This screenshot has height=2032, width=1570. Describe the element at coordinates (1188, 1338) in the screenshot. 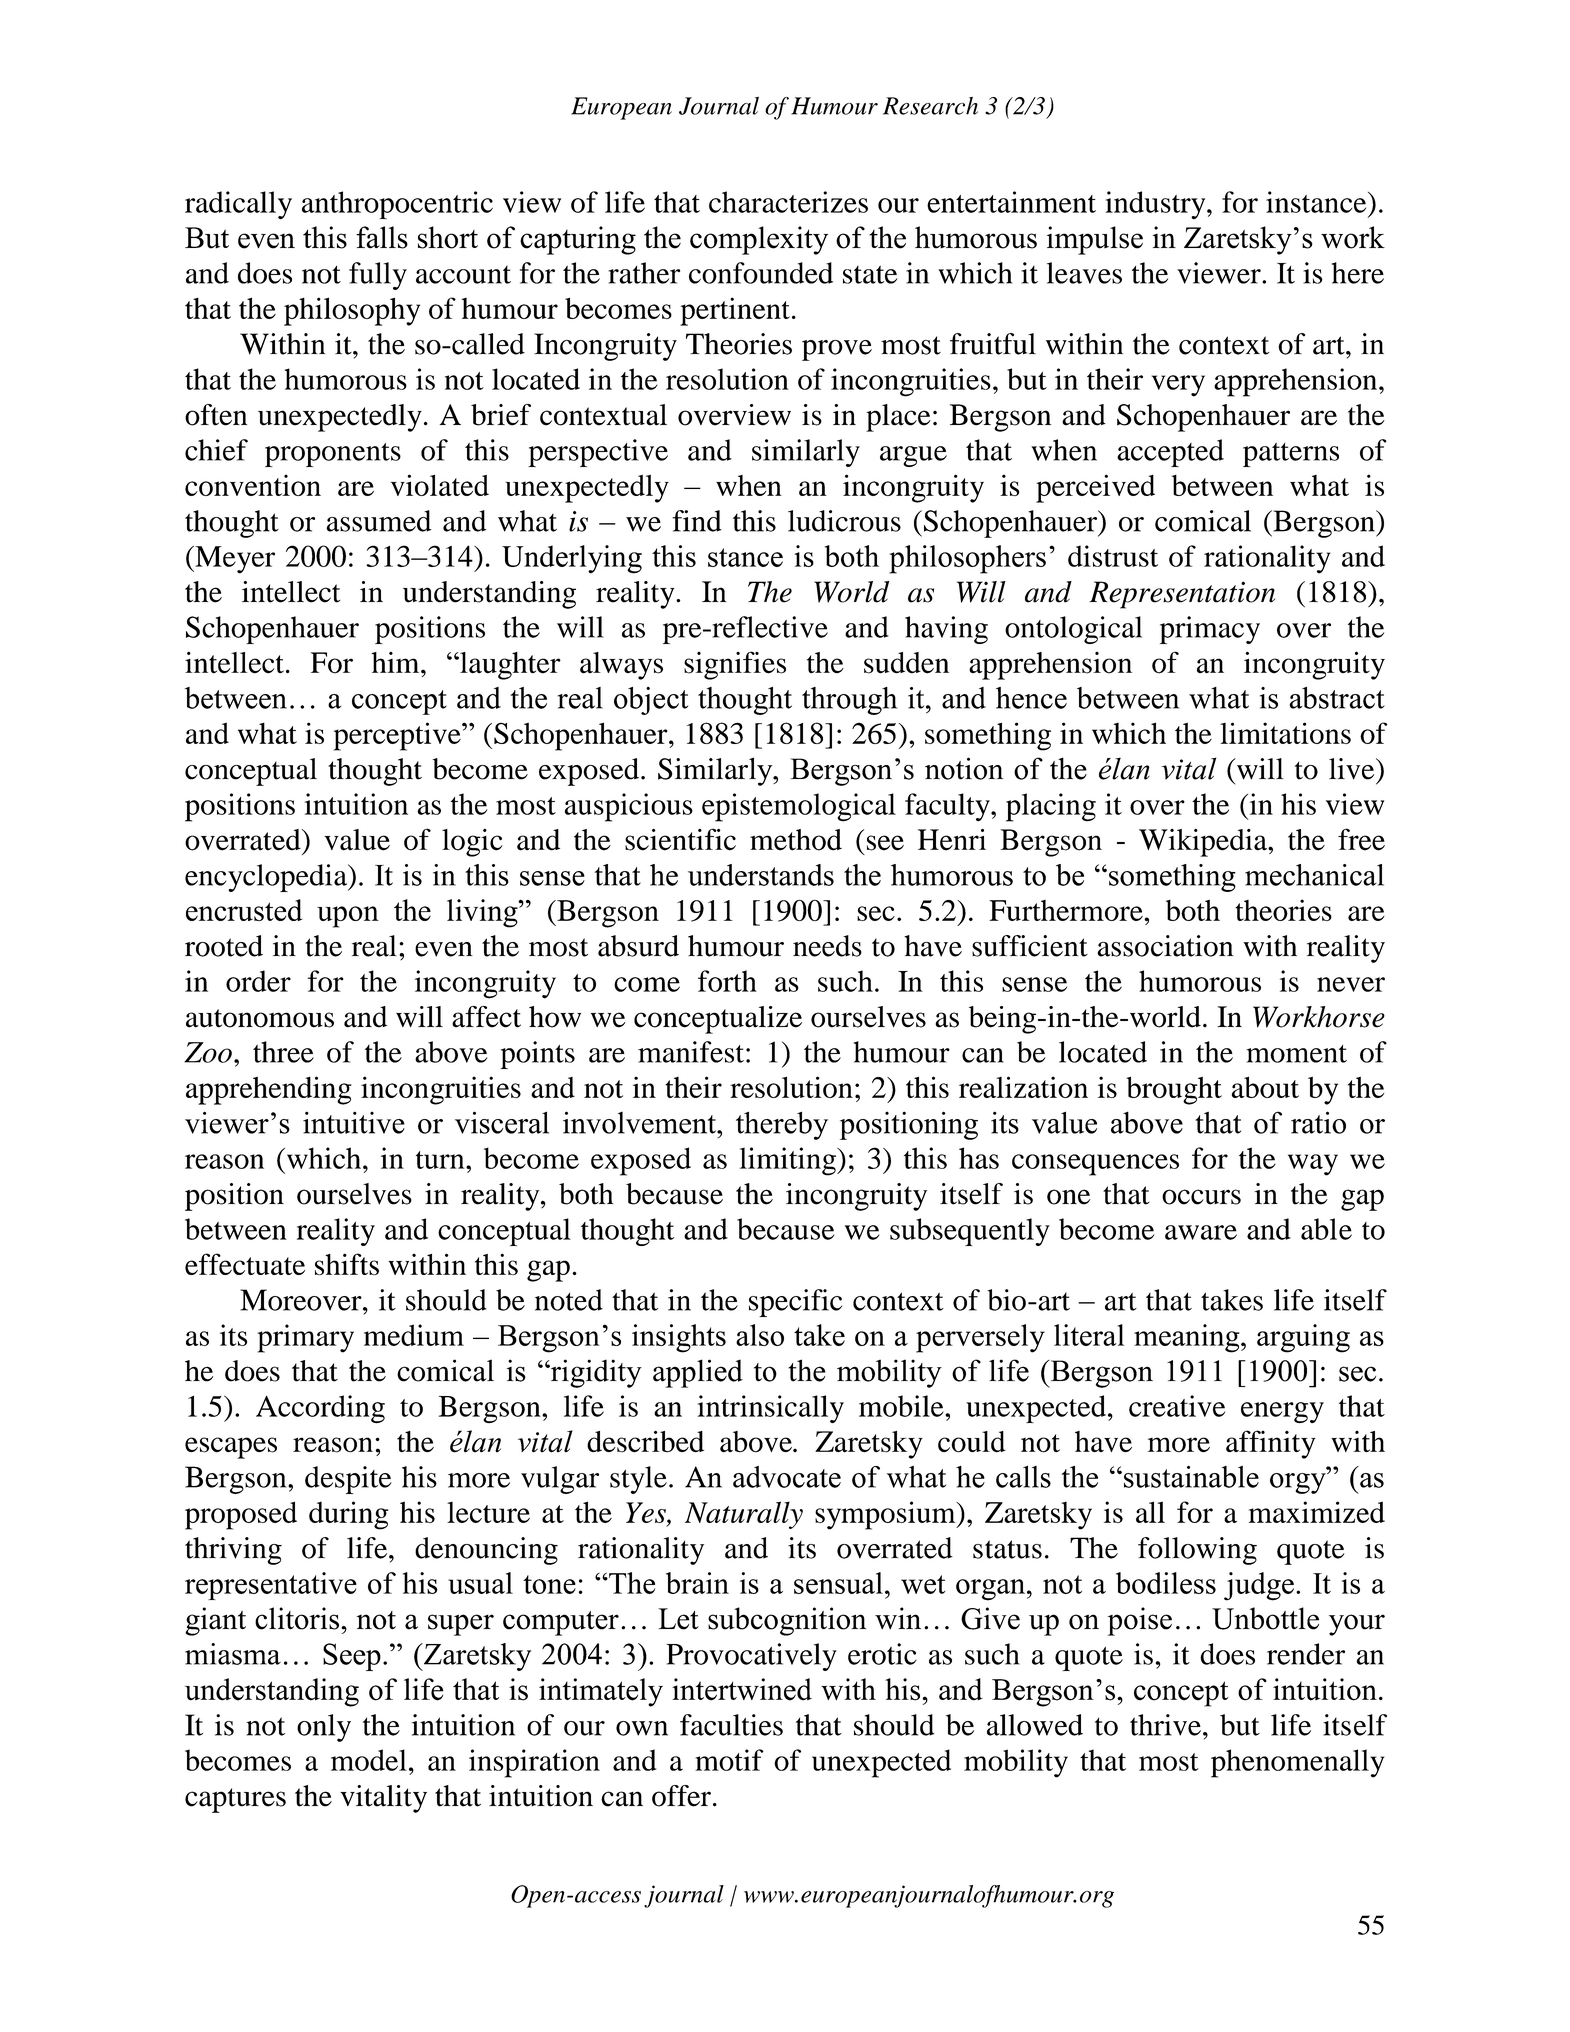

I see `meaning` at that location.
